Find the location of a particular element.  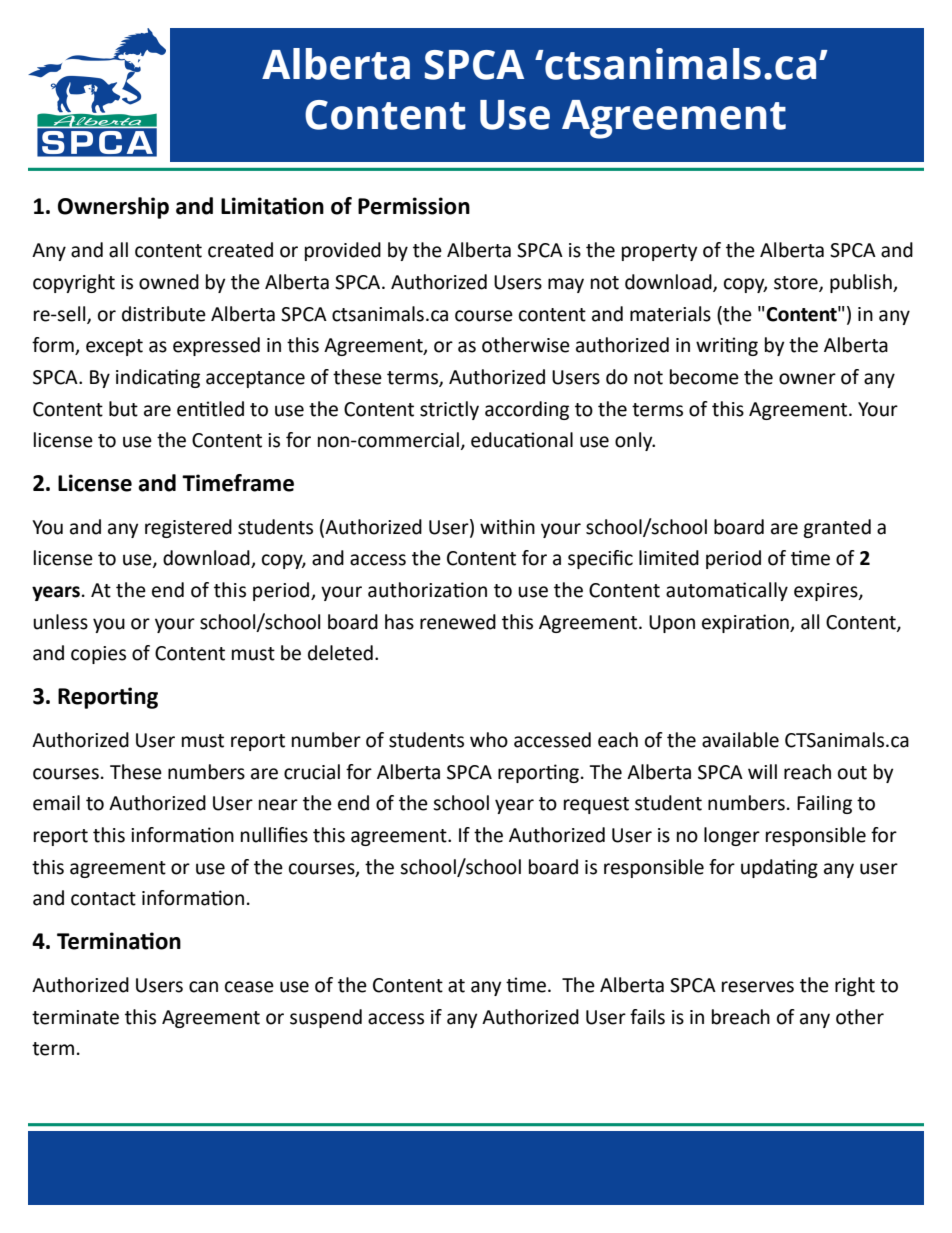

granted is located at coordinates (837, 528).
